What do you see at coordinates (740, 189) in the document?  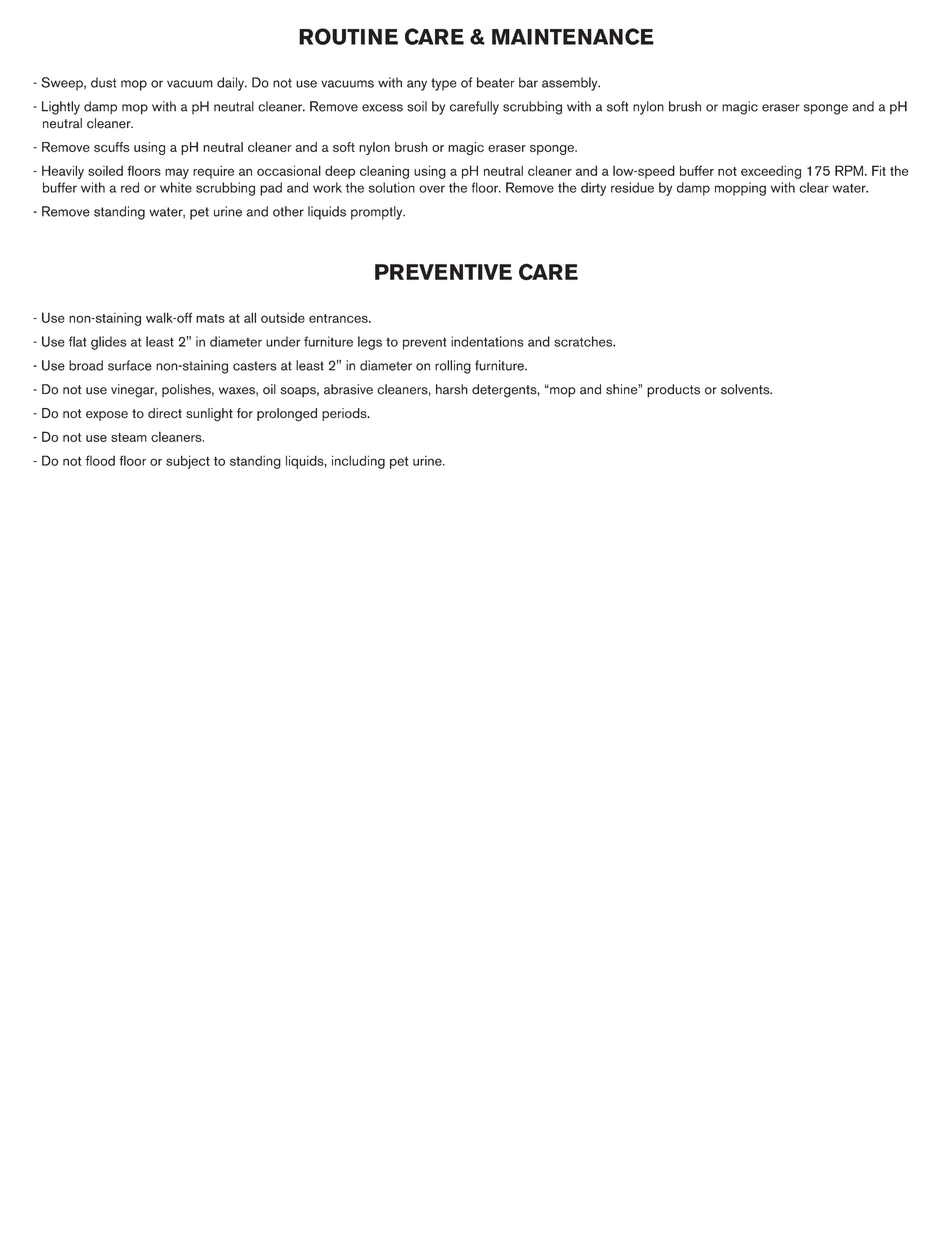 I see `mopping` at bounding box center [740, 189].
